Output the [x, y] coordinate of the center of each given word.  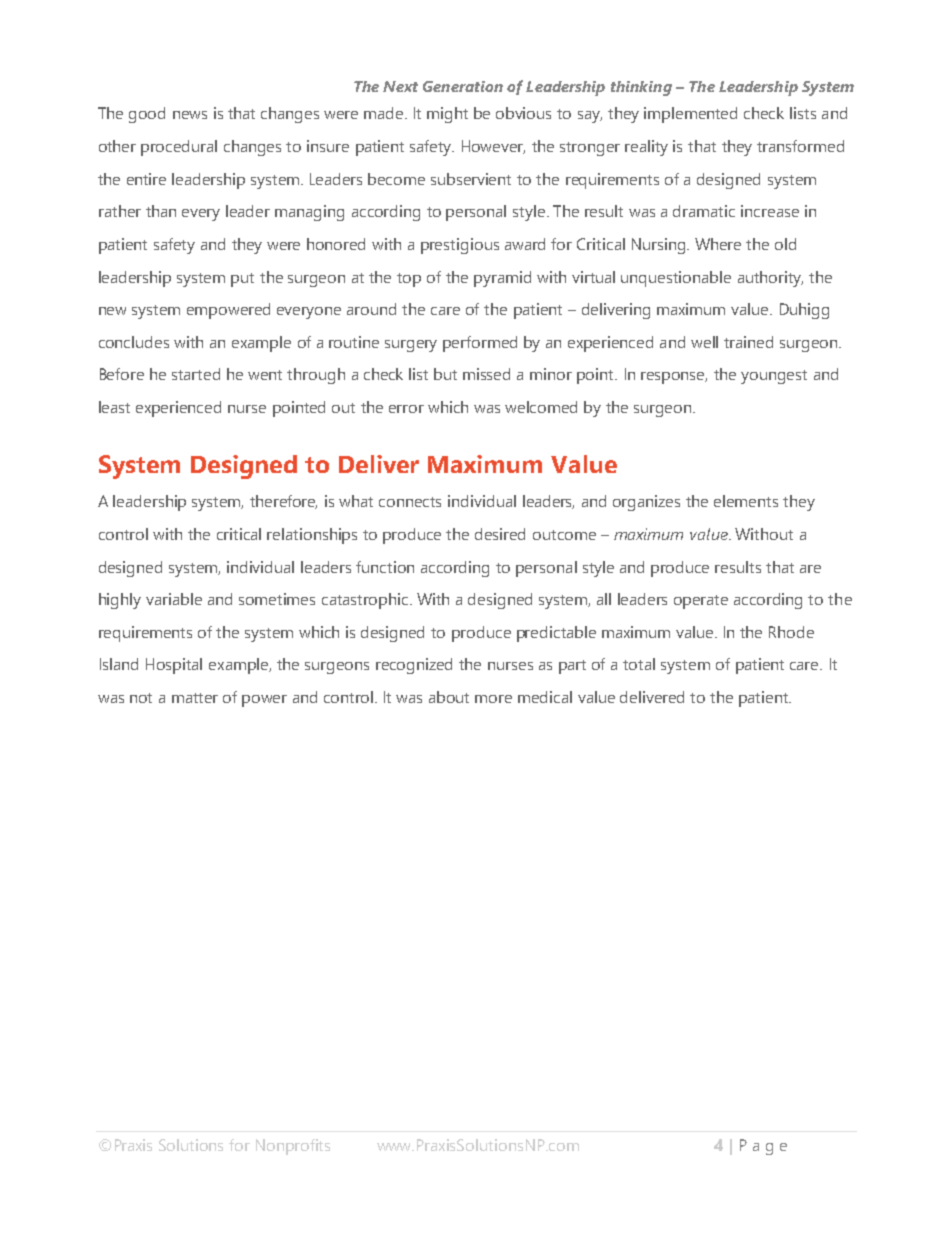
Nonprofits [293, 1147]
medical [545, 697]
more [493, 699]
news [190, 115]
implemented [690, 115]
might [447, 115]
